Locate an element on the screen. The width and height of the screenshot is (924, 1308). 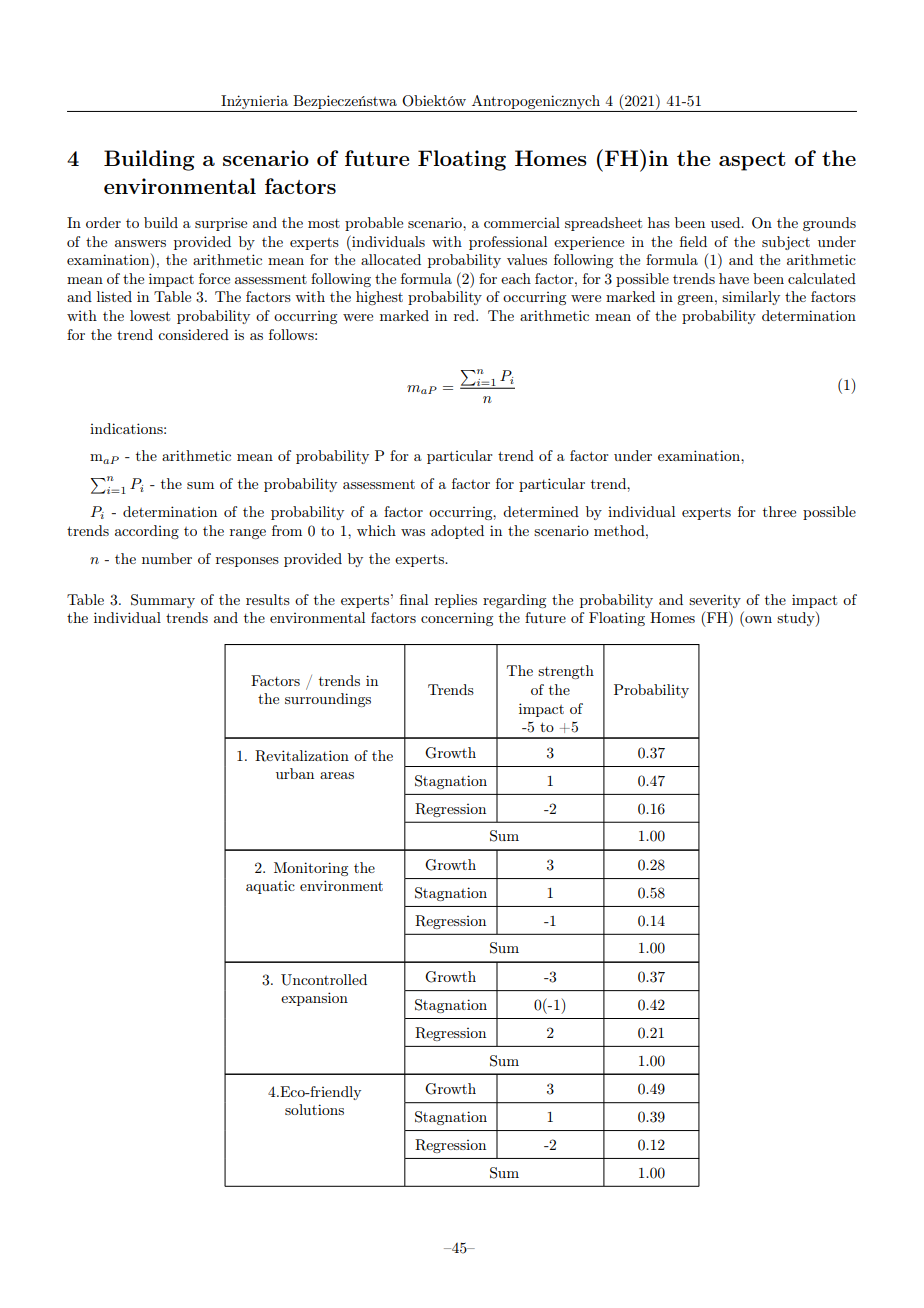
solutions is located at coordinates (314, 1109).
